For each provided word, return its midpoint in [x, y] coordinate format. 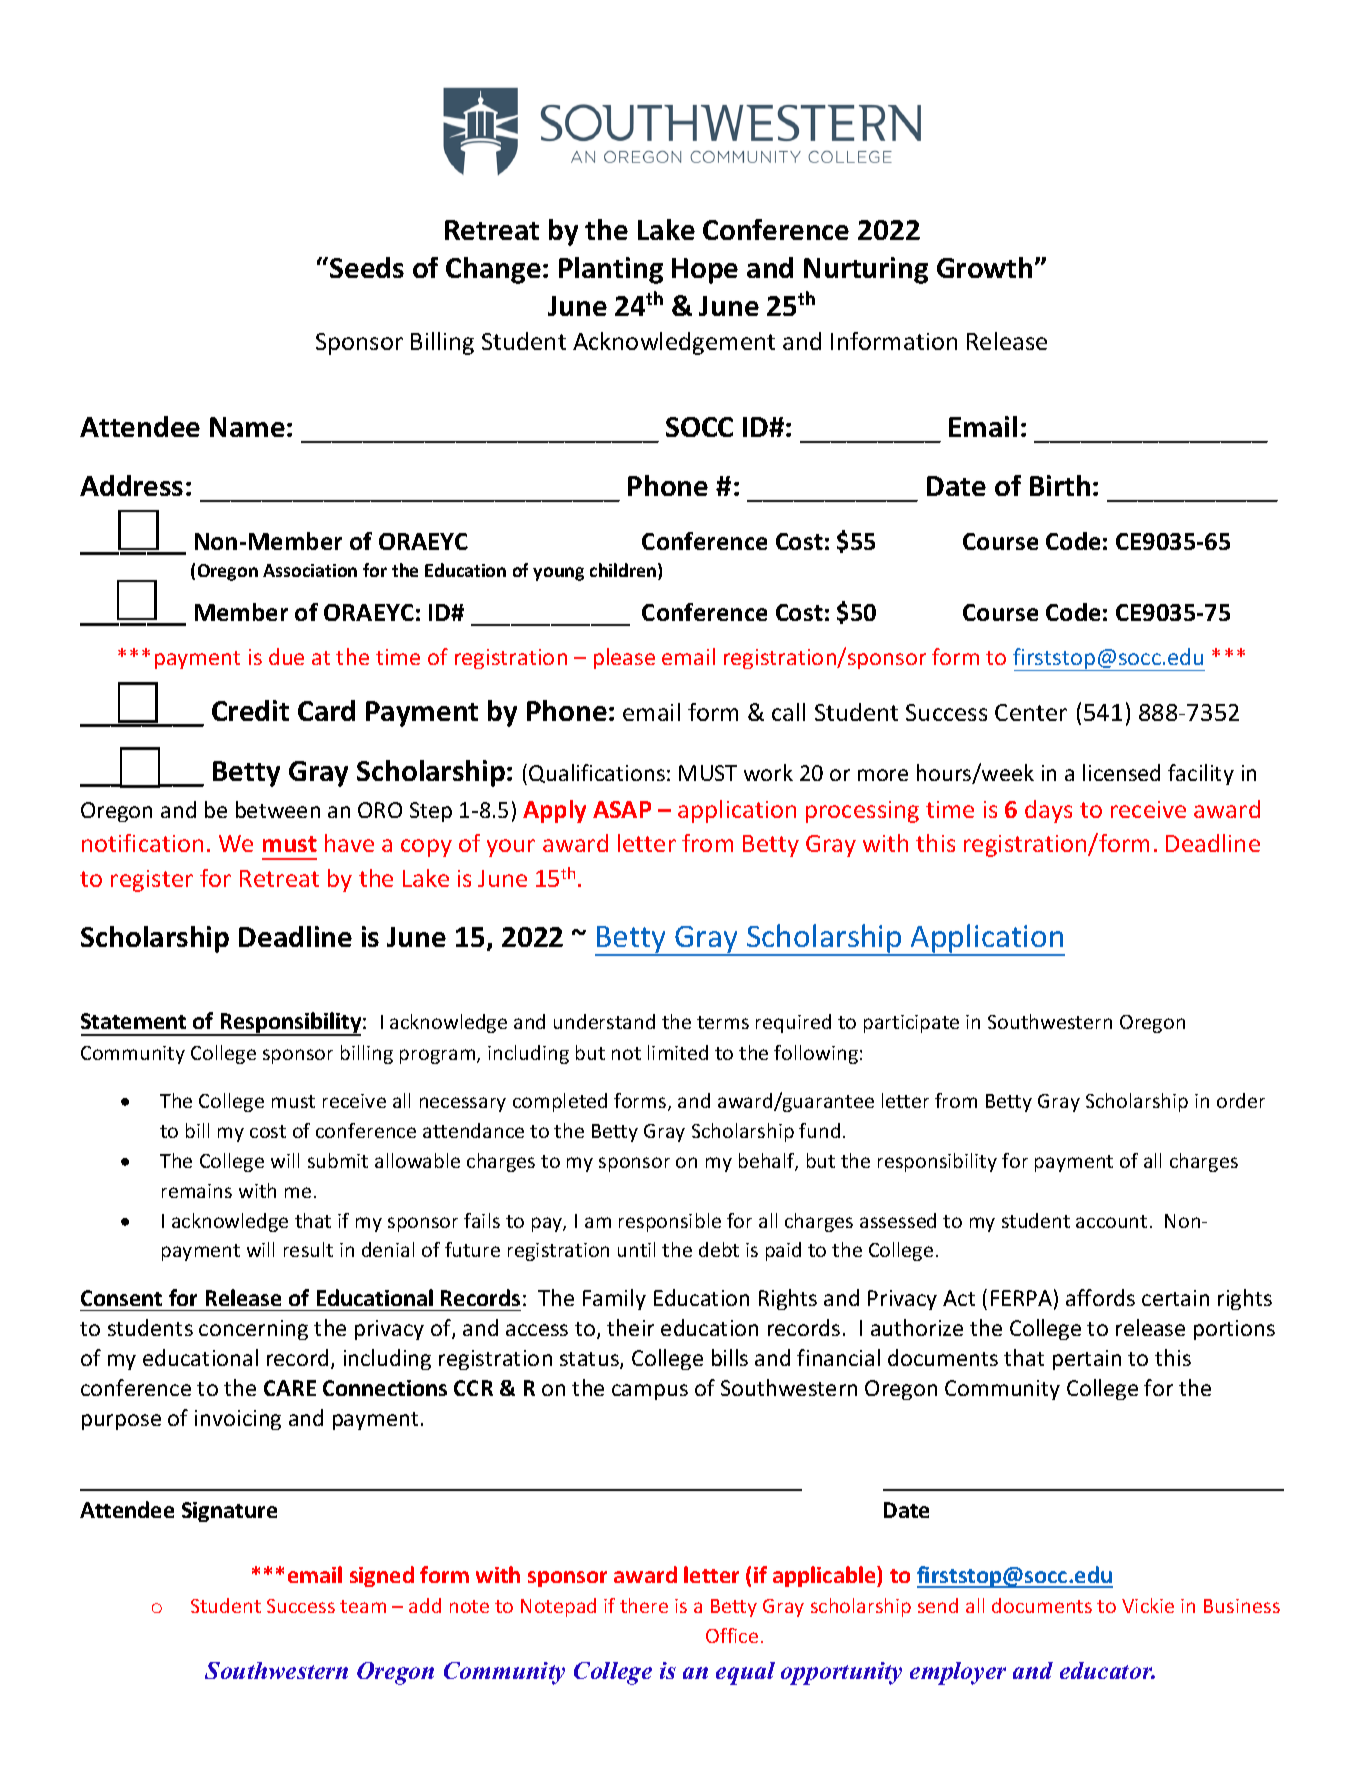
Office [732, 1635]
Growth [984, 267]
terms [723, 1022]
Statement [133, 1021]
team [363, 1606]
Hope [705, 271]
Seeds [367, 267]
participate [911, 1024]
